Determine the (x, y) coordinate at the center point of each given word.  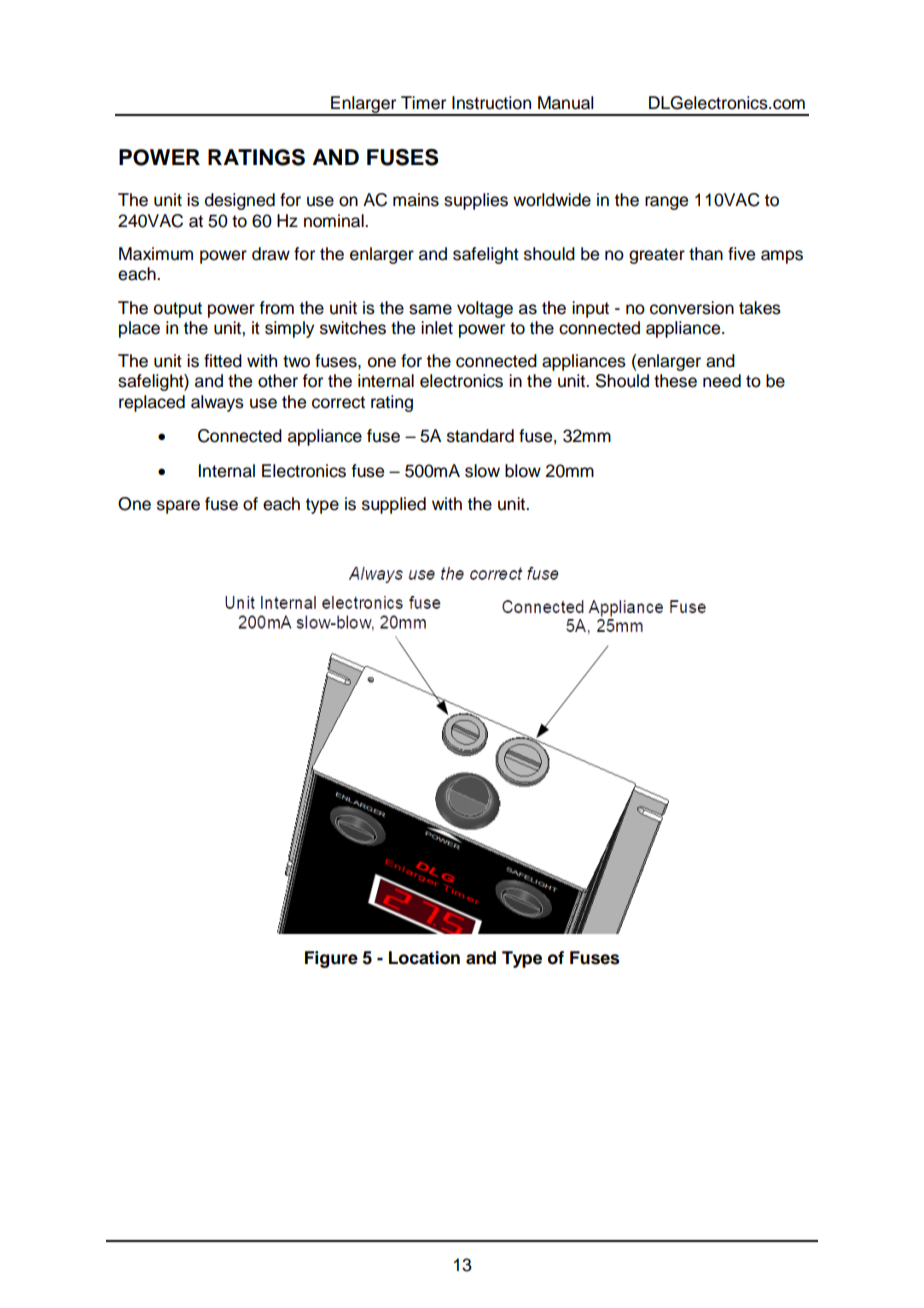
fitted (223, 361)
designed (240, 201)
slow (482, 471)
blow (523, 471)
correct (338, 402)
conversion (692, 308)
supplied (394, 505)
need (722, 381)
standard (480, 436)
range (666, 203)
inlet (437, 328)
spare (178, 507)
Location (424, 958)
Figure (331, 959)
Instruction (491, 103)
